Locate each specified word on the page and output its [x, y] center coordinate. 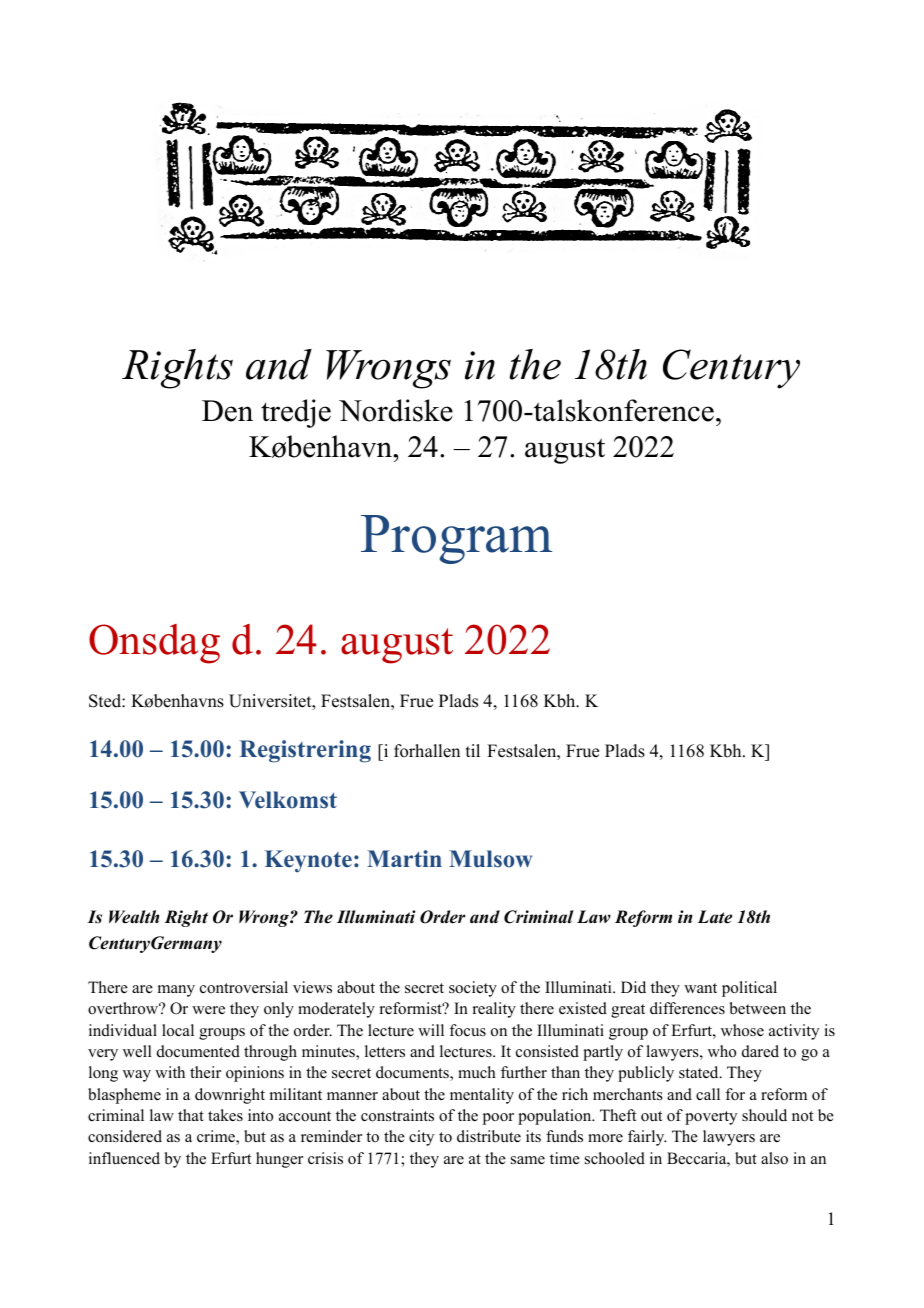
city [421, 1138]
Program [456, 539]
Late [714, 917]
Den [227, 411]
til [473, 750]
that [191, 1115]
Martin [404, 858]
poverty [711, 1118]
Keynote [308, 861]
